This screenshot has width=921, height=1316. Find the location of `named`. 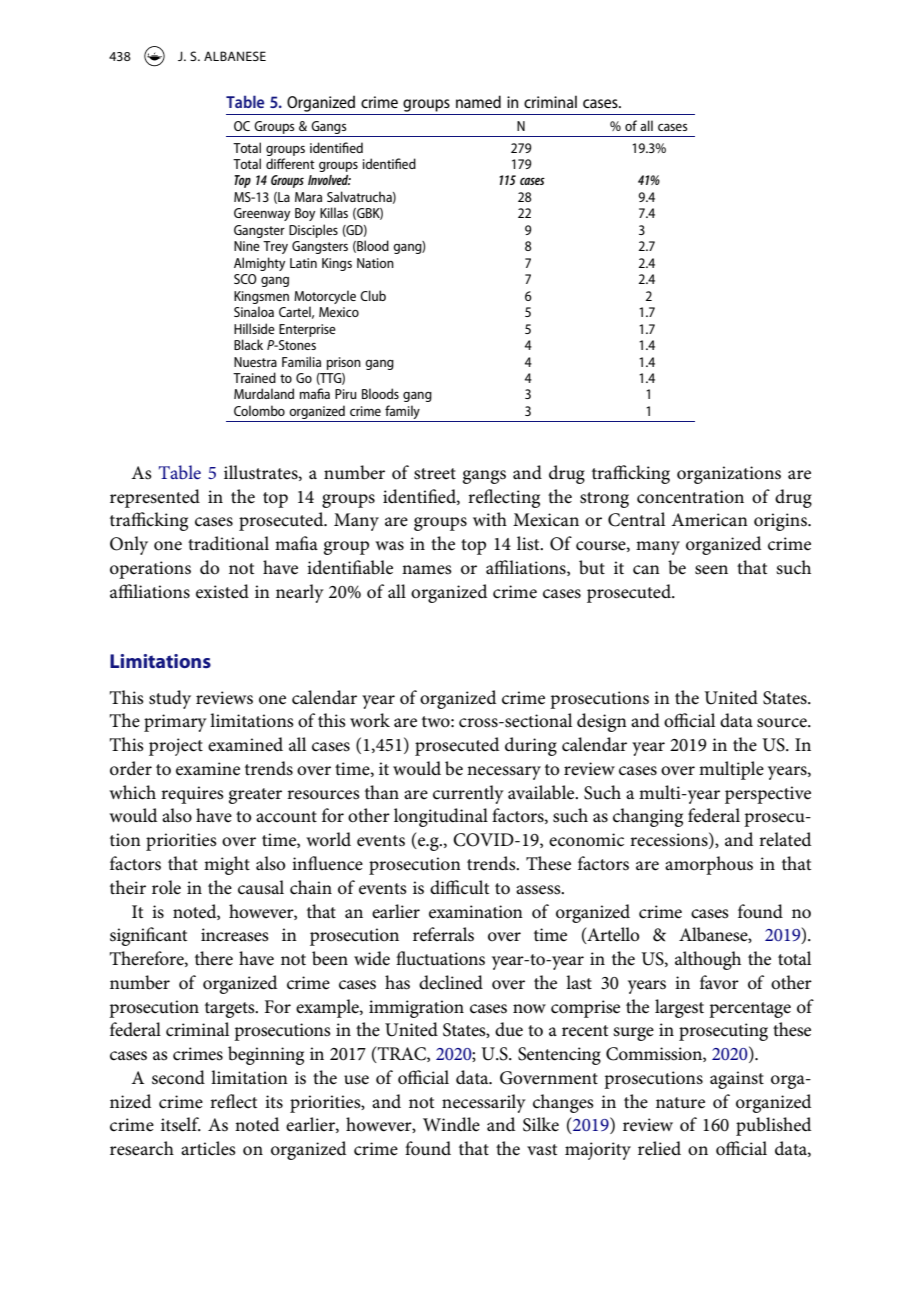

named is located at coordinates (478, 101).
